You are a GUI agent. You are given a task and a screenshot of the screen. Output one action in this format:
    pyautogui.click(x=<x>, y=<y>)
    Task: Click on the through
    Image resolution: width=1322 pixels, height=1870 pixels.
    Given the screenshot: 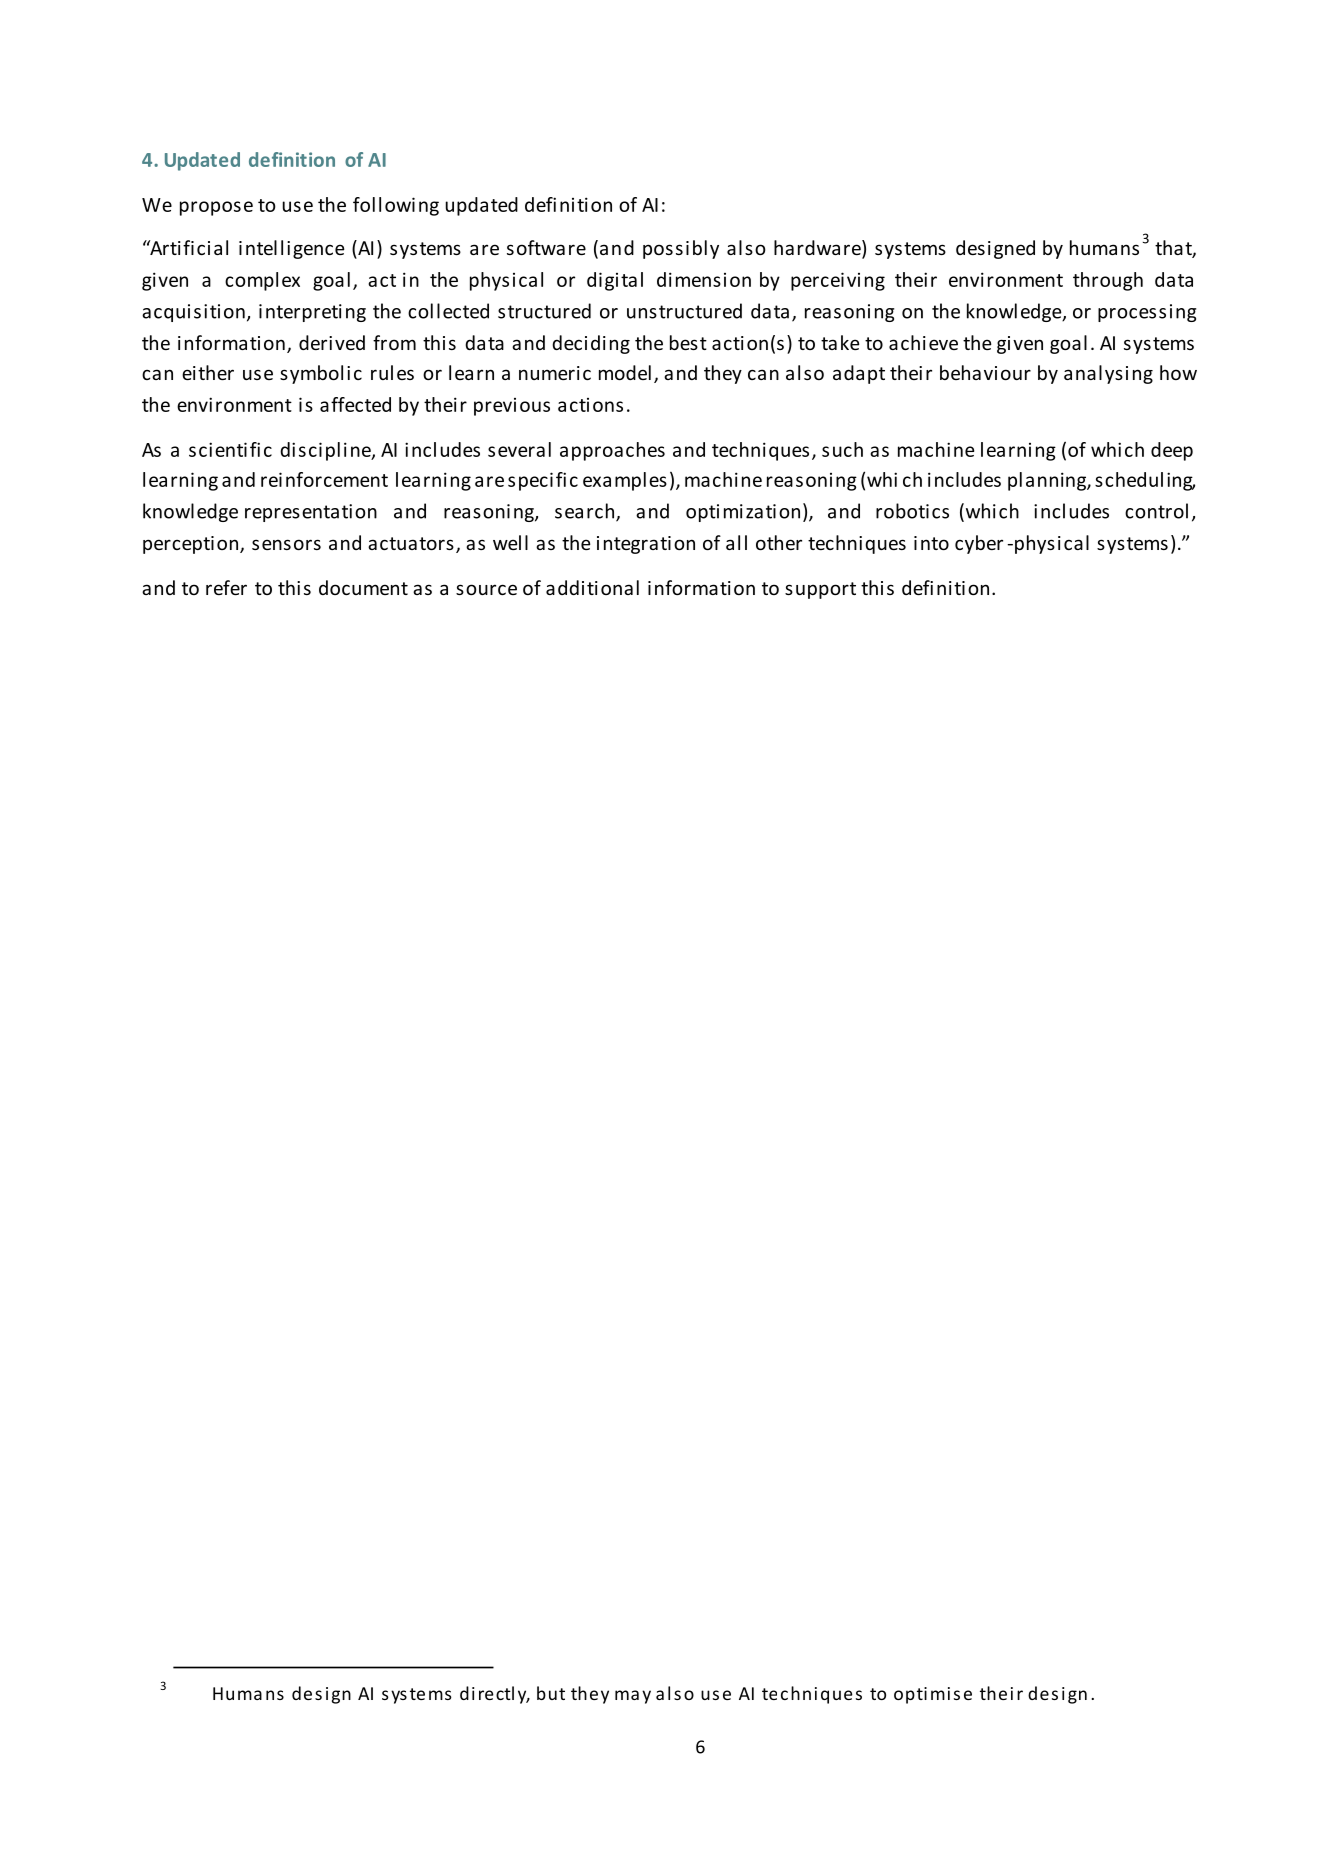 What is the action you would take?
    pyautogui.click(x=1108, y=281)
